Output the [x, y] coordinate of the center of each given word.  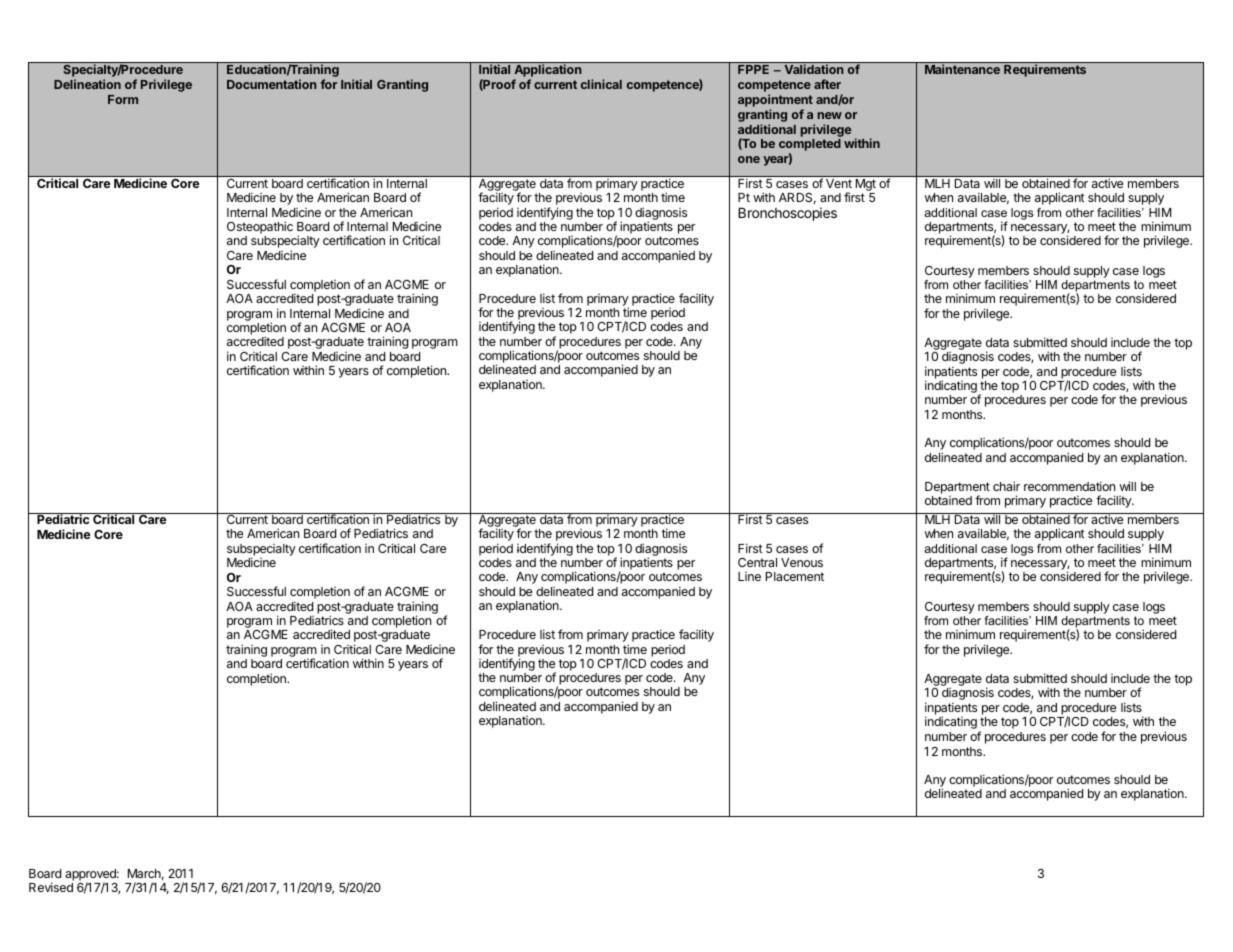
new [830, 115]
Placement [795, 576]
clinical [601, 84]
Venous [802, 562]
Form [123, 99]
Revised [51, 887]
